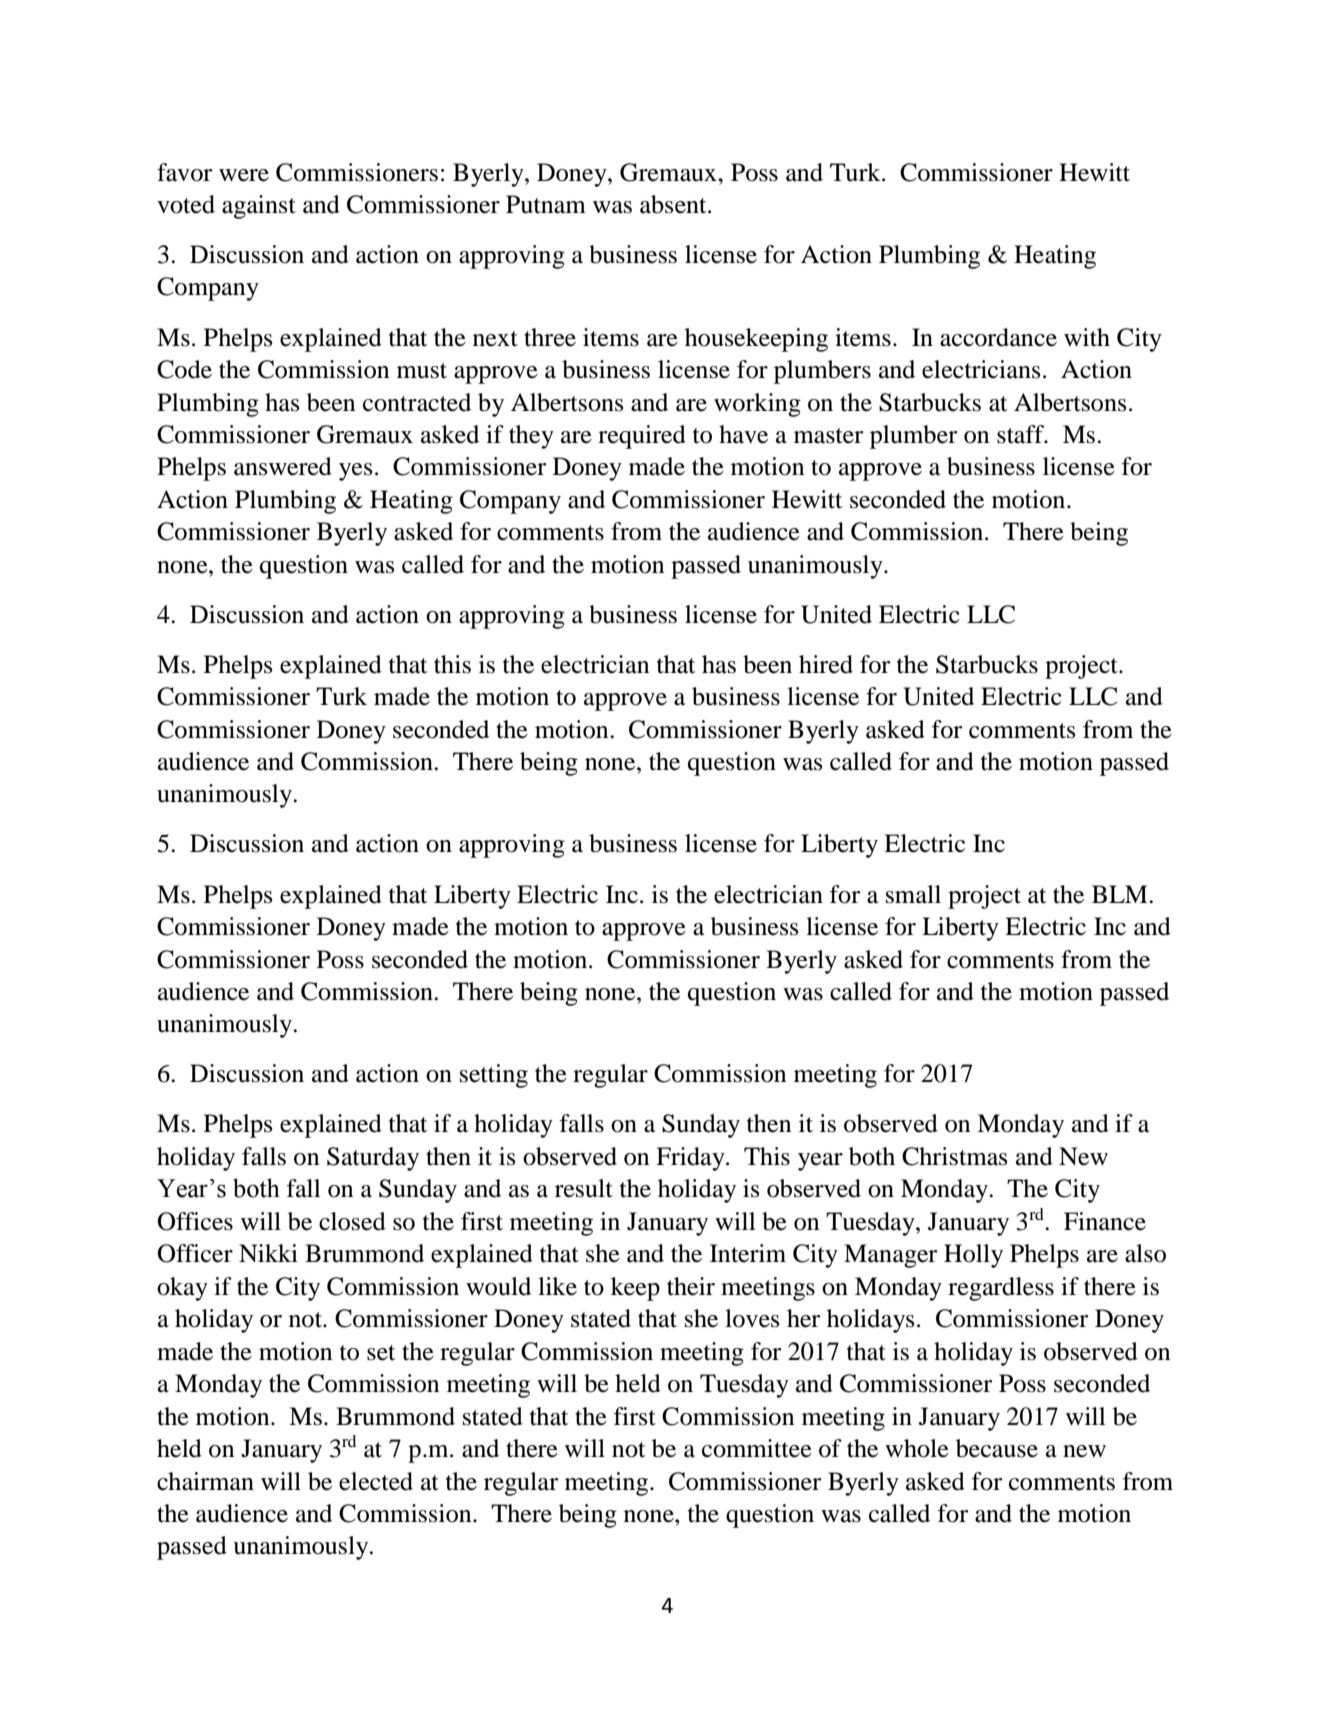 Image resolution: width=1335 pixels, height=1727 pixels. What do you see at coordinates (259, 207) in the screenshot?
I see `against` at bounding box center [259, 207].
